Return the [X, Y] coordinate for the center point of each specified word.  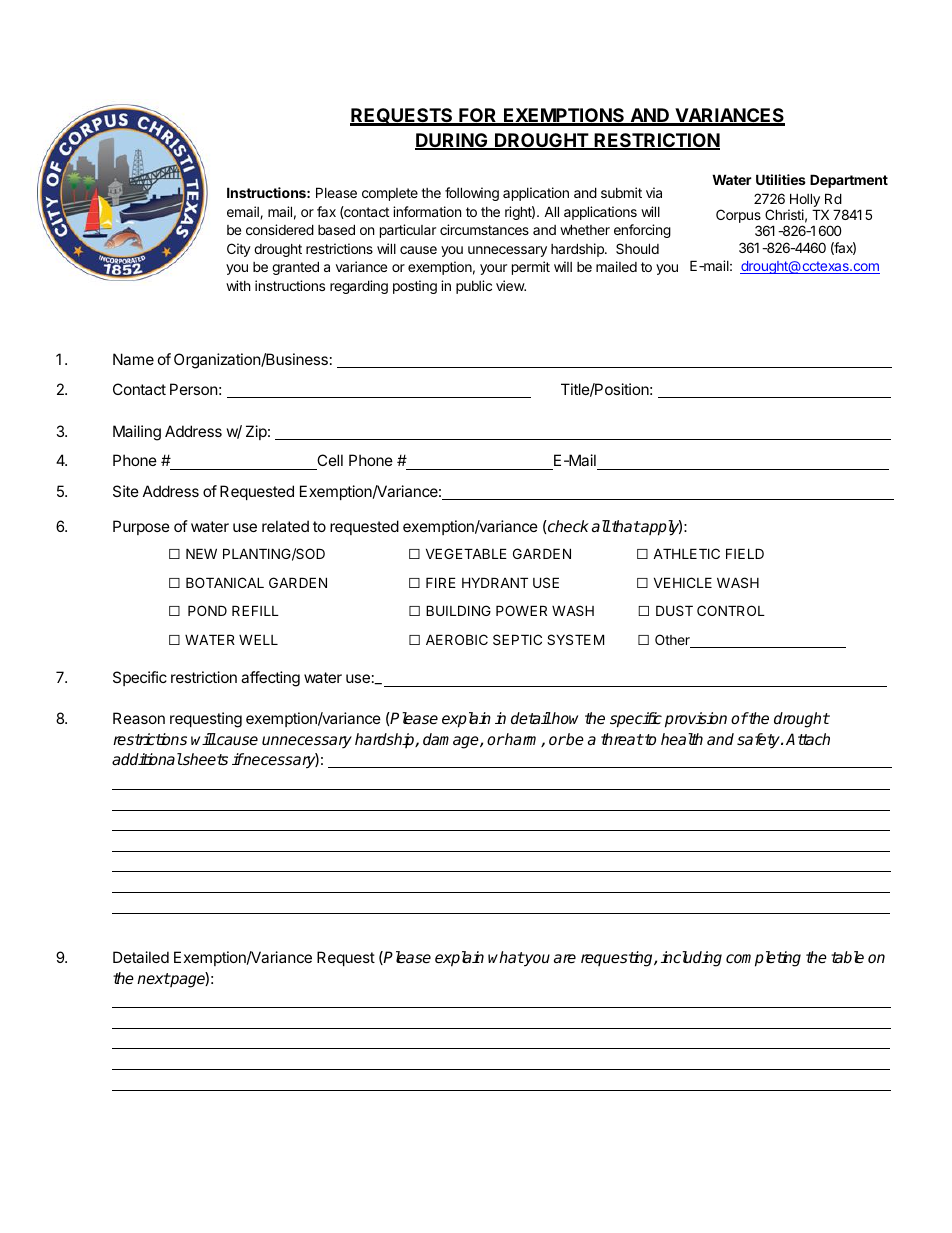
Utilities [781, 179]
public [474, 287]
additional [147, 759]
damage [452, 741]
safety [759, 741]
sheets [204, 759]
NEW [201, 553]
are [565, 959]
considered [280, 229]
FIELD [745, 553]
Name [133, 359]
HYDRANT [495, 582]
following [472, 194]
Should [637, 248]
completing [763, 959]
